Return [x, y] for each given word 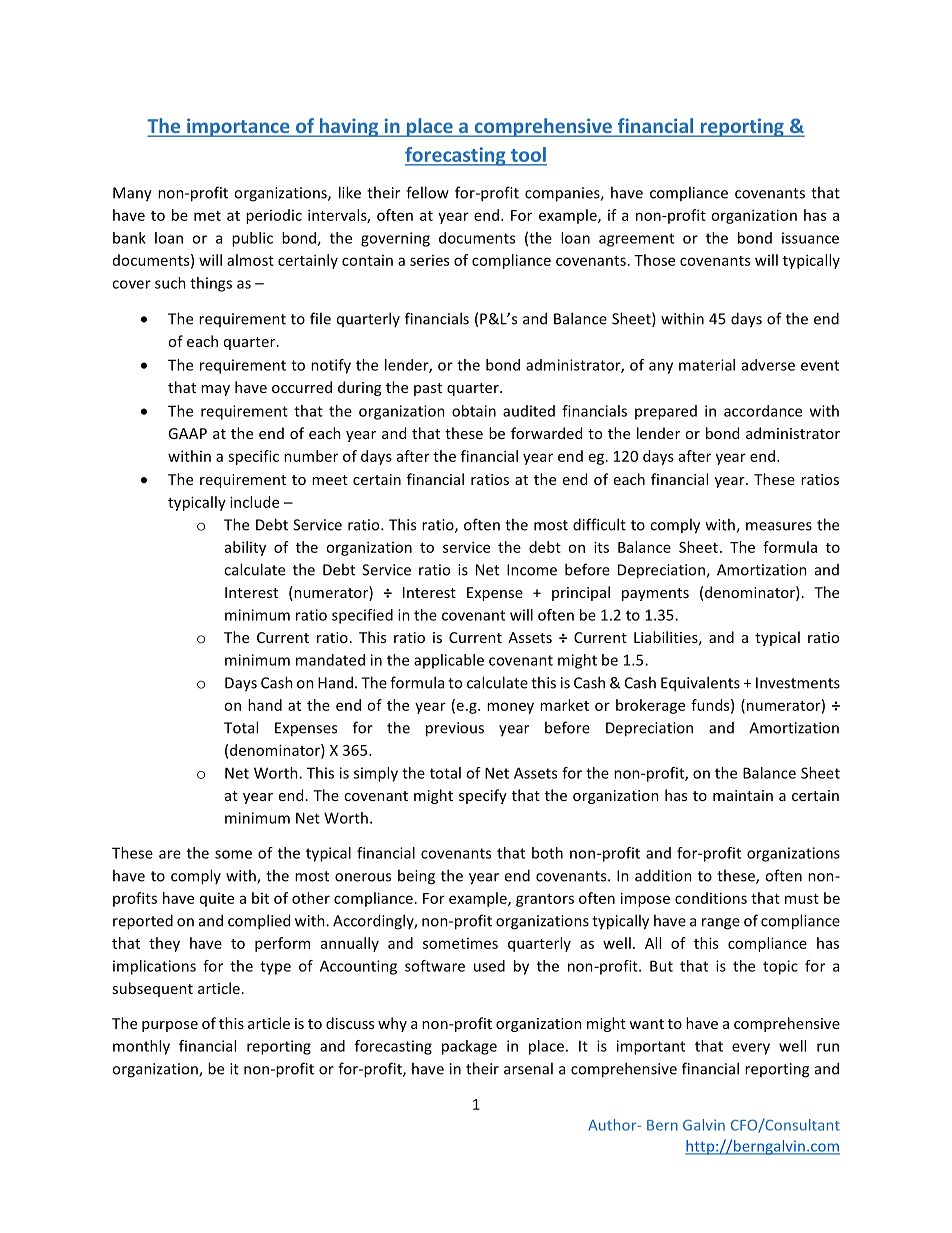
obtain [474, 411]
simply [376, 774]
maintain [743, 795]
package [469, 1047]
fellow [427, 192]
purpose [170, 1026]
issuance [810, 238]
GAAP [187, 433]
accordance [763, 411]
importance [238, 127]
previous [455, 729]
